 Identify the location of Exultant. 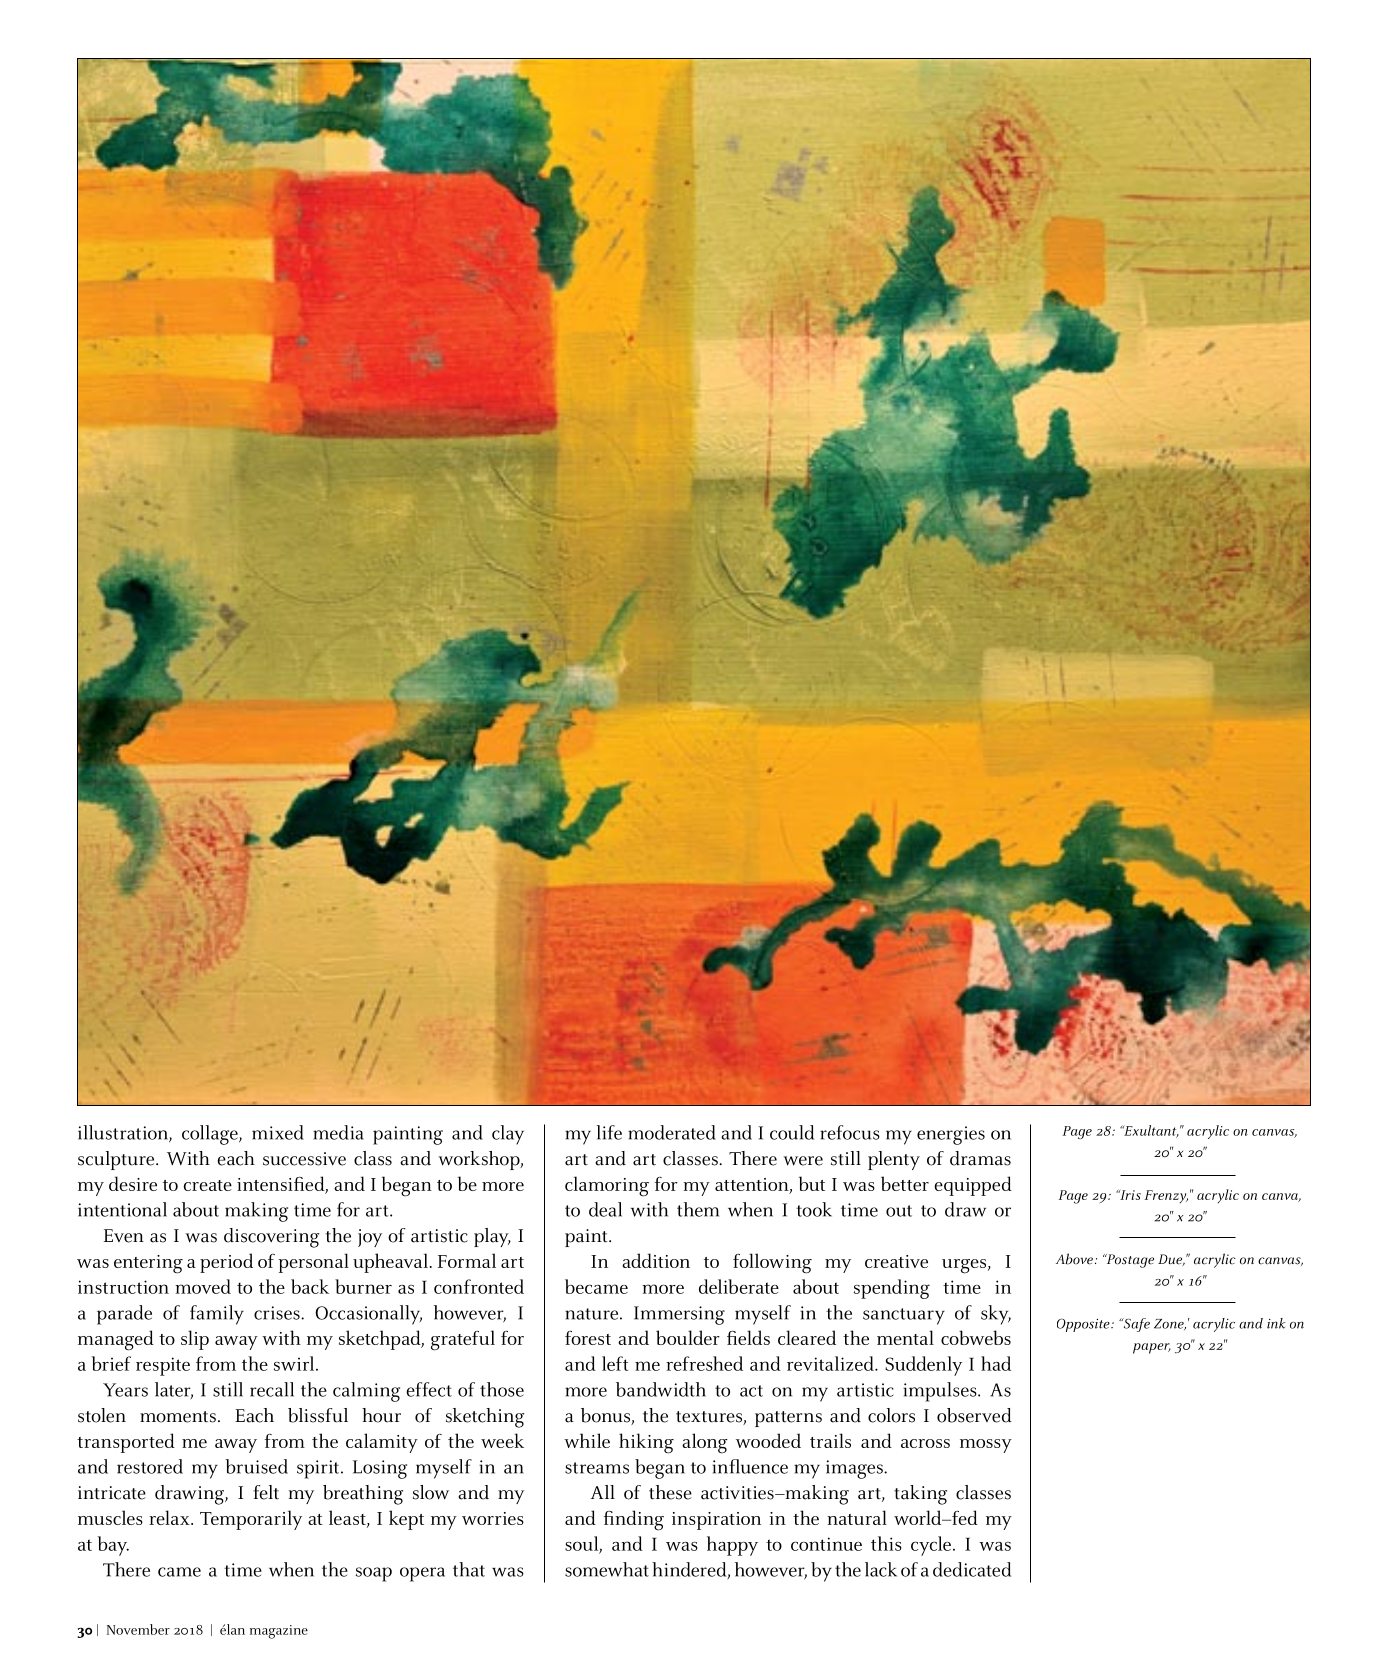
(1150, 1131).
